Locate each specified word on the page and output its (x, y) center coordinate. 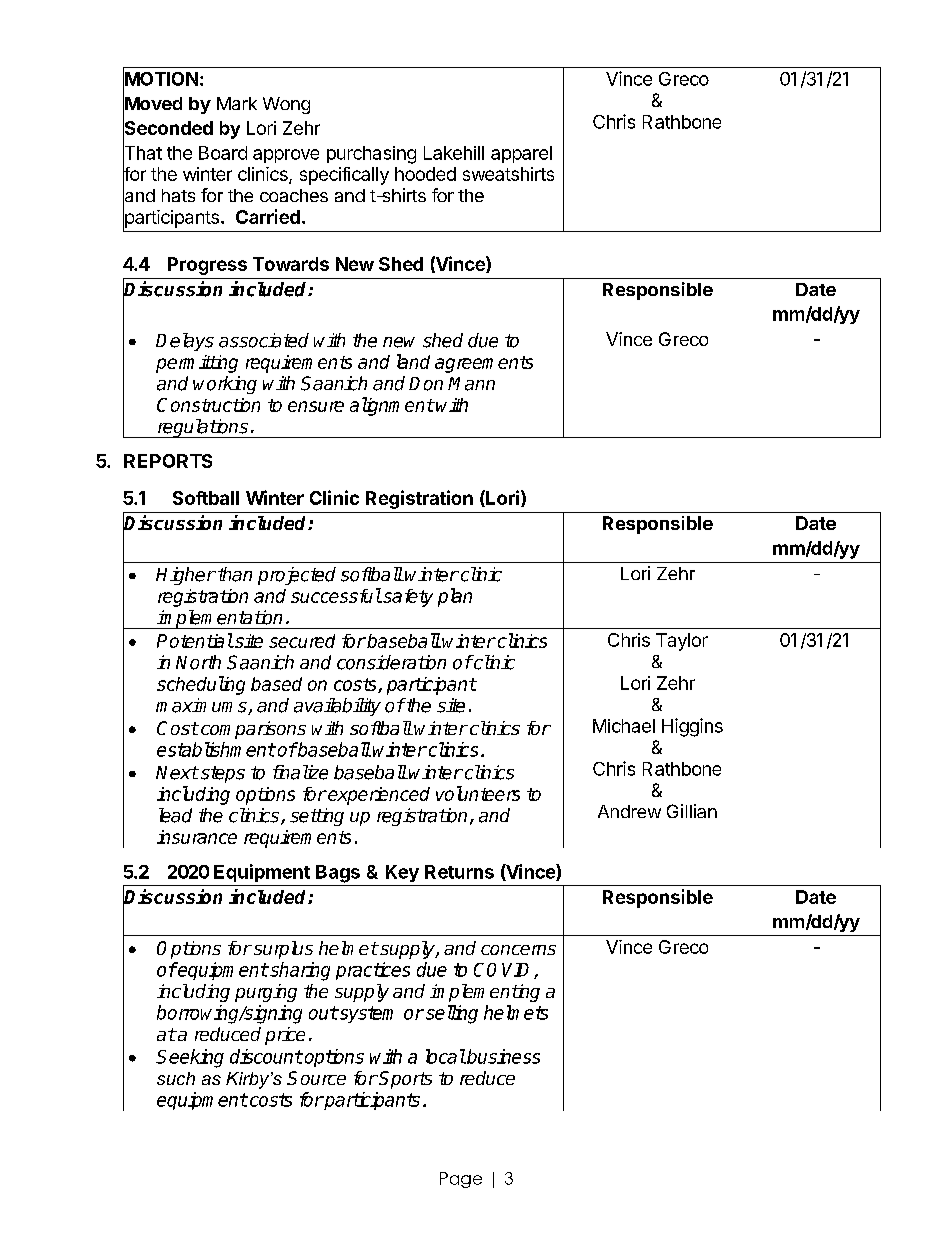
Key (402, 873)
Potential (195, 640)
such (176, 1078)
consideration (391, 662)
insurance (197, 837)
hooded (425, 174)
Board (223, 153)
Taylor (682, 642)
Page (461, 1180)
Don (426, 384)
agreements (484, 364)
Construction (208, 405)
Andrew (629, 811)
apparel (521, 154)
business (502, 1056)
